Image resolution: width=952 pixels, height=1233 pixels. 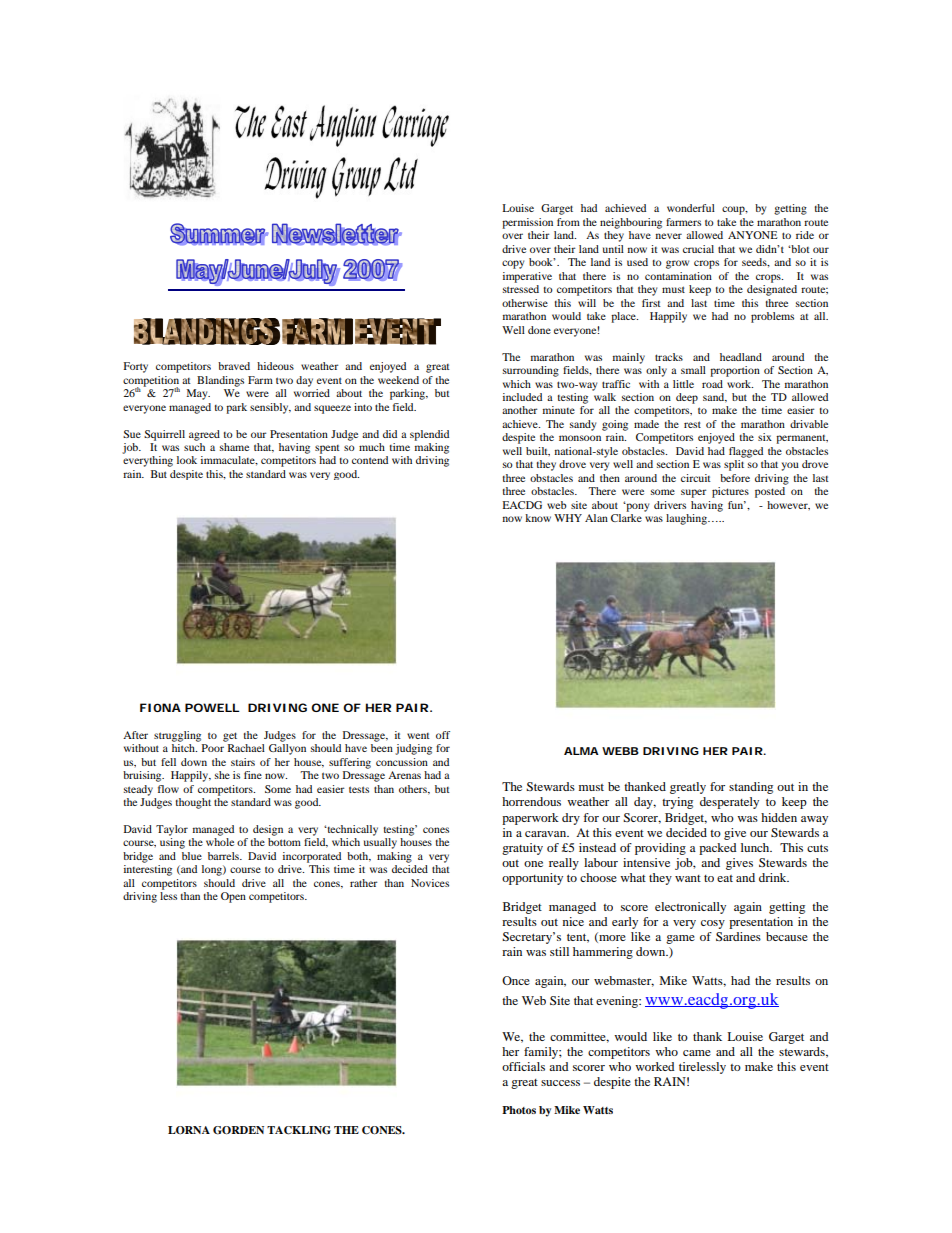 I want to click on permission, so click(x=527, y=223).
